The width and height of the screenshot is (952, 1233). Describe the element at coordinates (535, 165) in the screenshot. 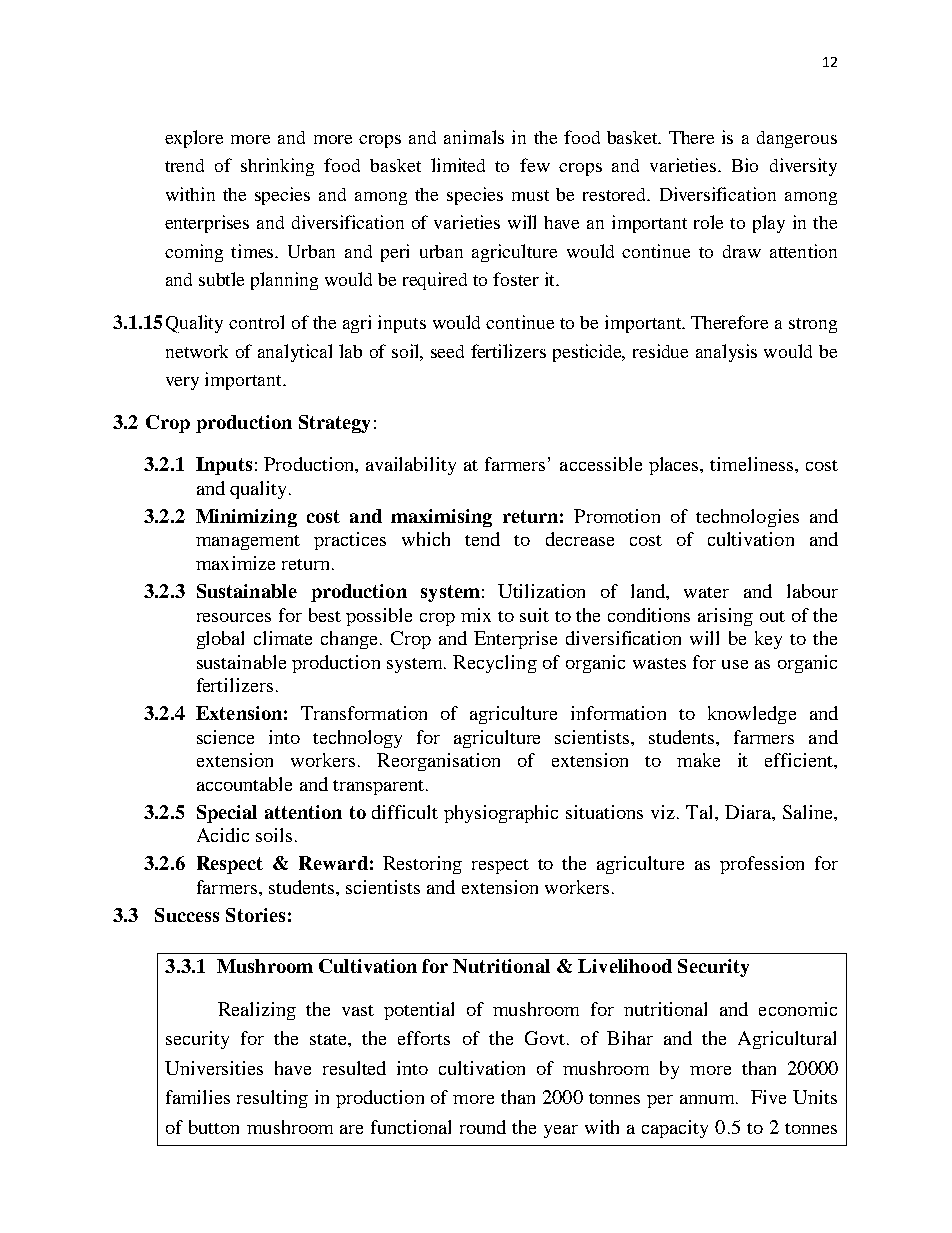

I see `few` at that location.
